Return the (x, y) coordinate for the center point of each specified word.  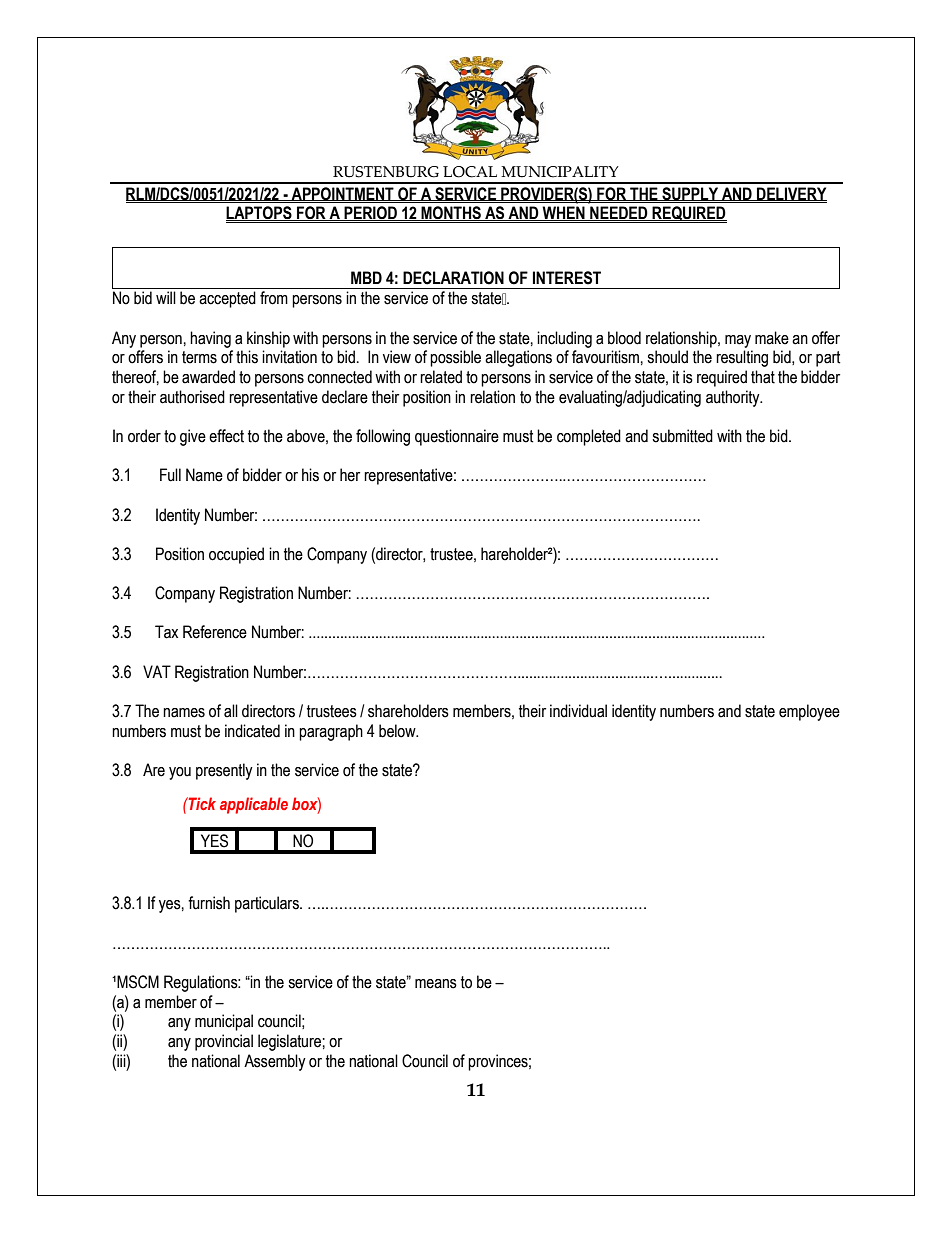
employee (809, 712)
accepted (227, 299)
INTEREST (567, 278)
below (398, 731)
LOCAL (470, 172)
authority (734, 398)
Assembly (275, 1062)
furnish (209, 903)
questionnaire (457, 437)
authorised (192, 397)
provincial (224, 1042)
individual (578, 711)
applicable (254, 805)
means (436, 984)
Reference (215, 632)
